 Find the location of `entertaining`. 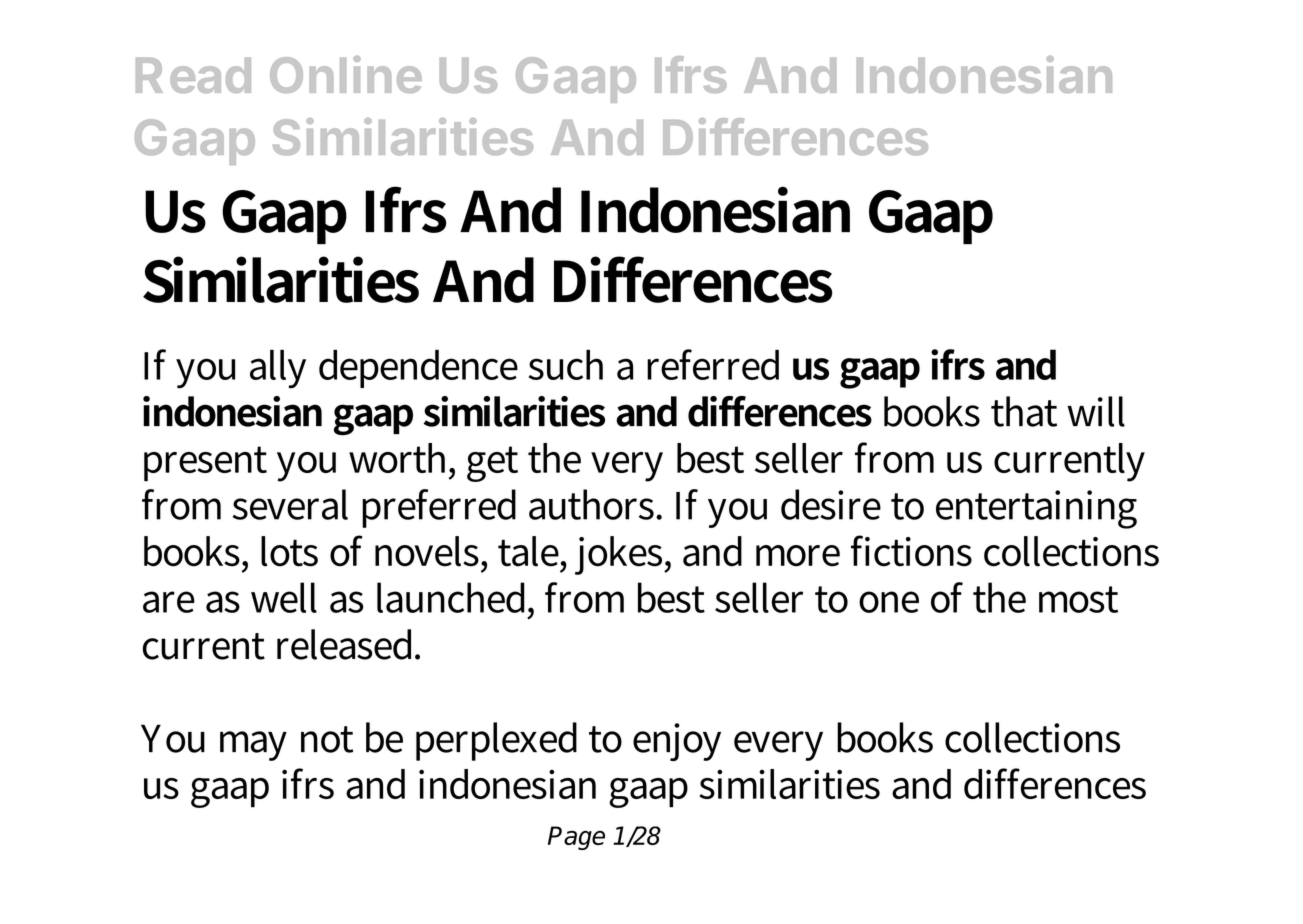

entertaining is located at coordinates (1036, 509).
